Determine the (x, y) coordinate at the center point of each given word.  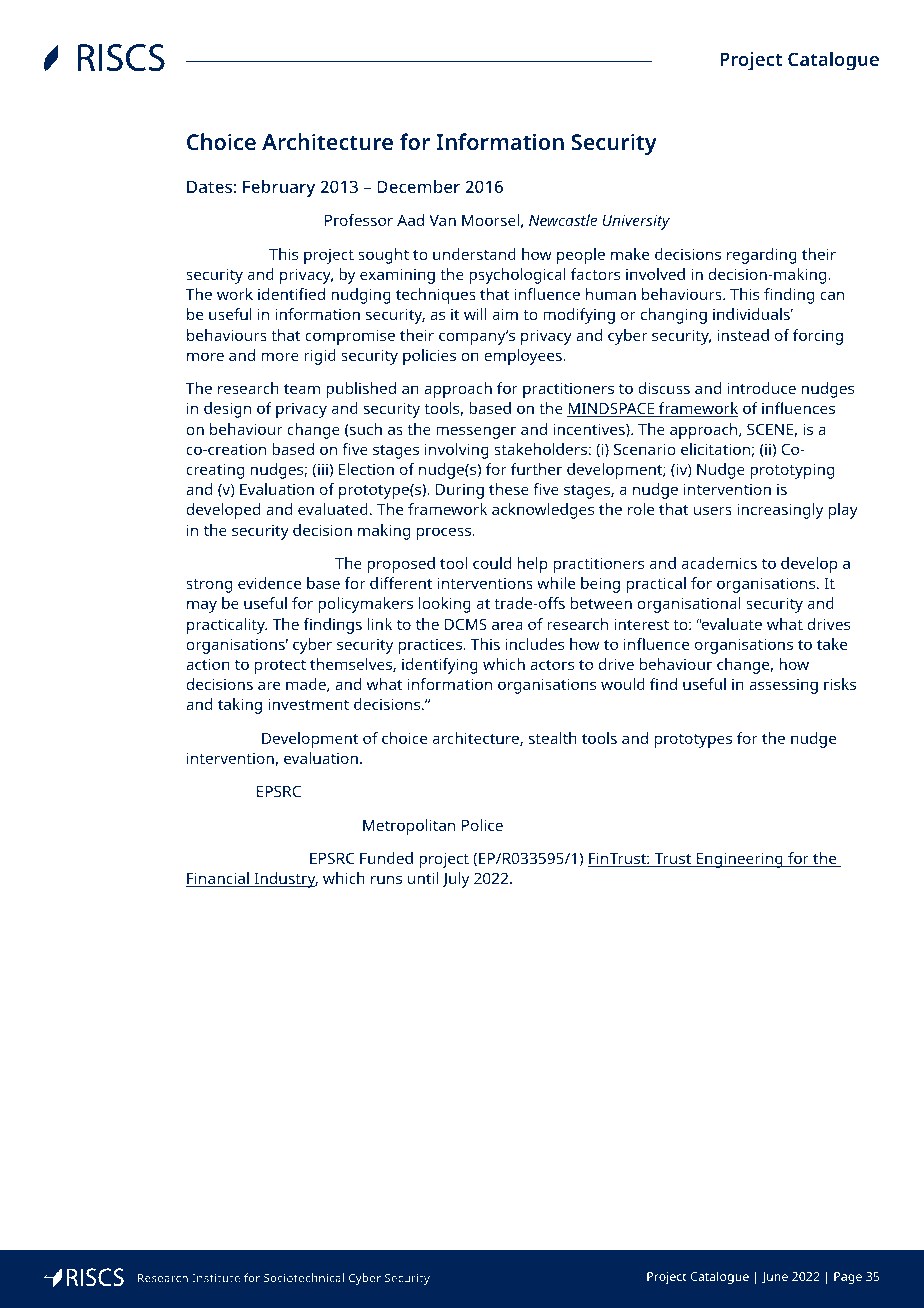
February (279, 188)
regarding (762, 256)
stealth (553, 738)
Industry (285, 880)
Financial (218, 879)
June (775, 1278)
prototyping (792, 471)
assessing (783, 686)
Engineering (740, 860)
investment (309, 704)
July (455, 880)
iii (323, 469)
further (536, 469)
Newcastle (563, 220)
